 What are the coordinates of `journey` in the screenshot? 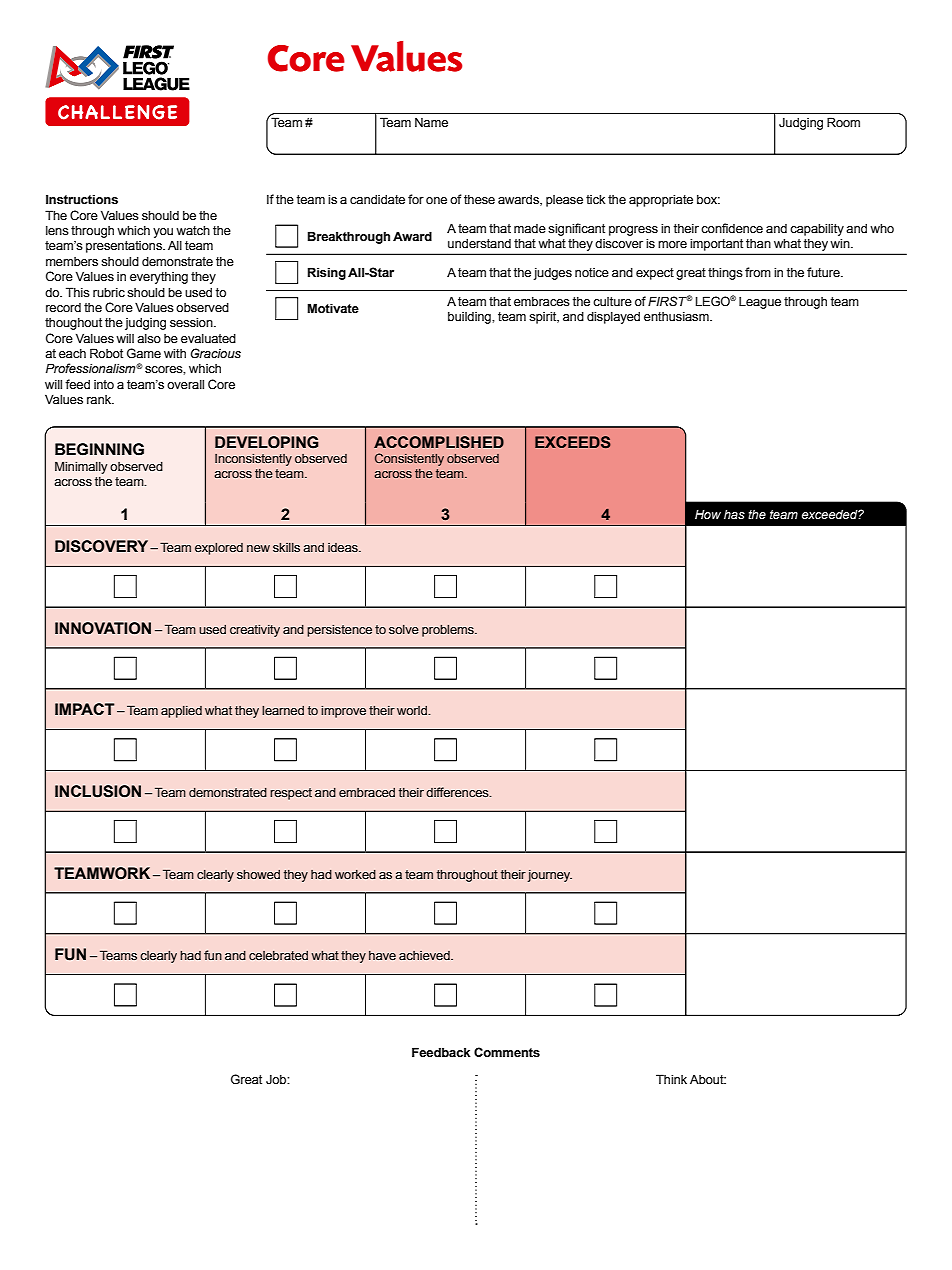 It's located at (550, 876).
